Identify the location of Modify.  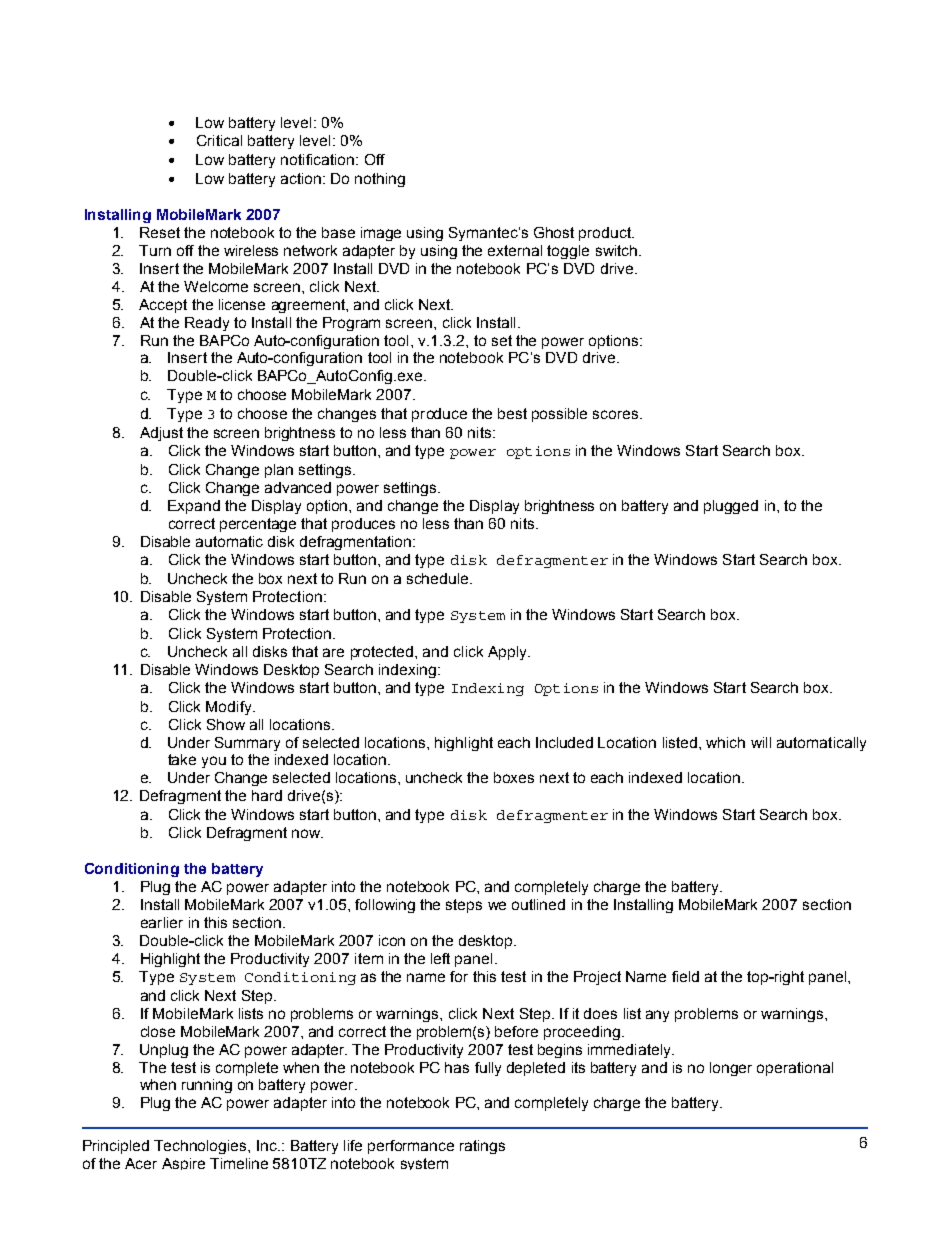
(230, 708).
